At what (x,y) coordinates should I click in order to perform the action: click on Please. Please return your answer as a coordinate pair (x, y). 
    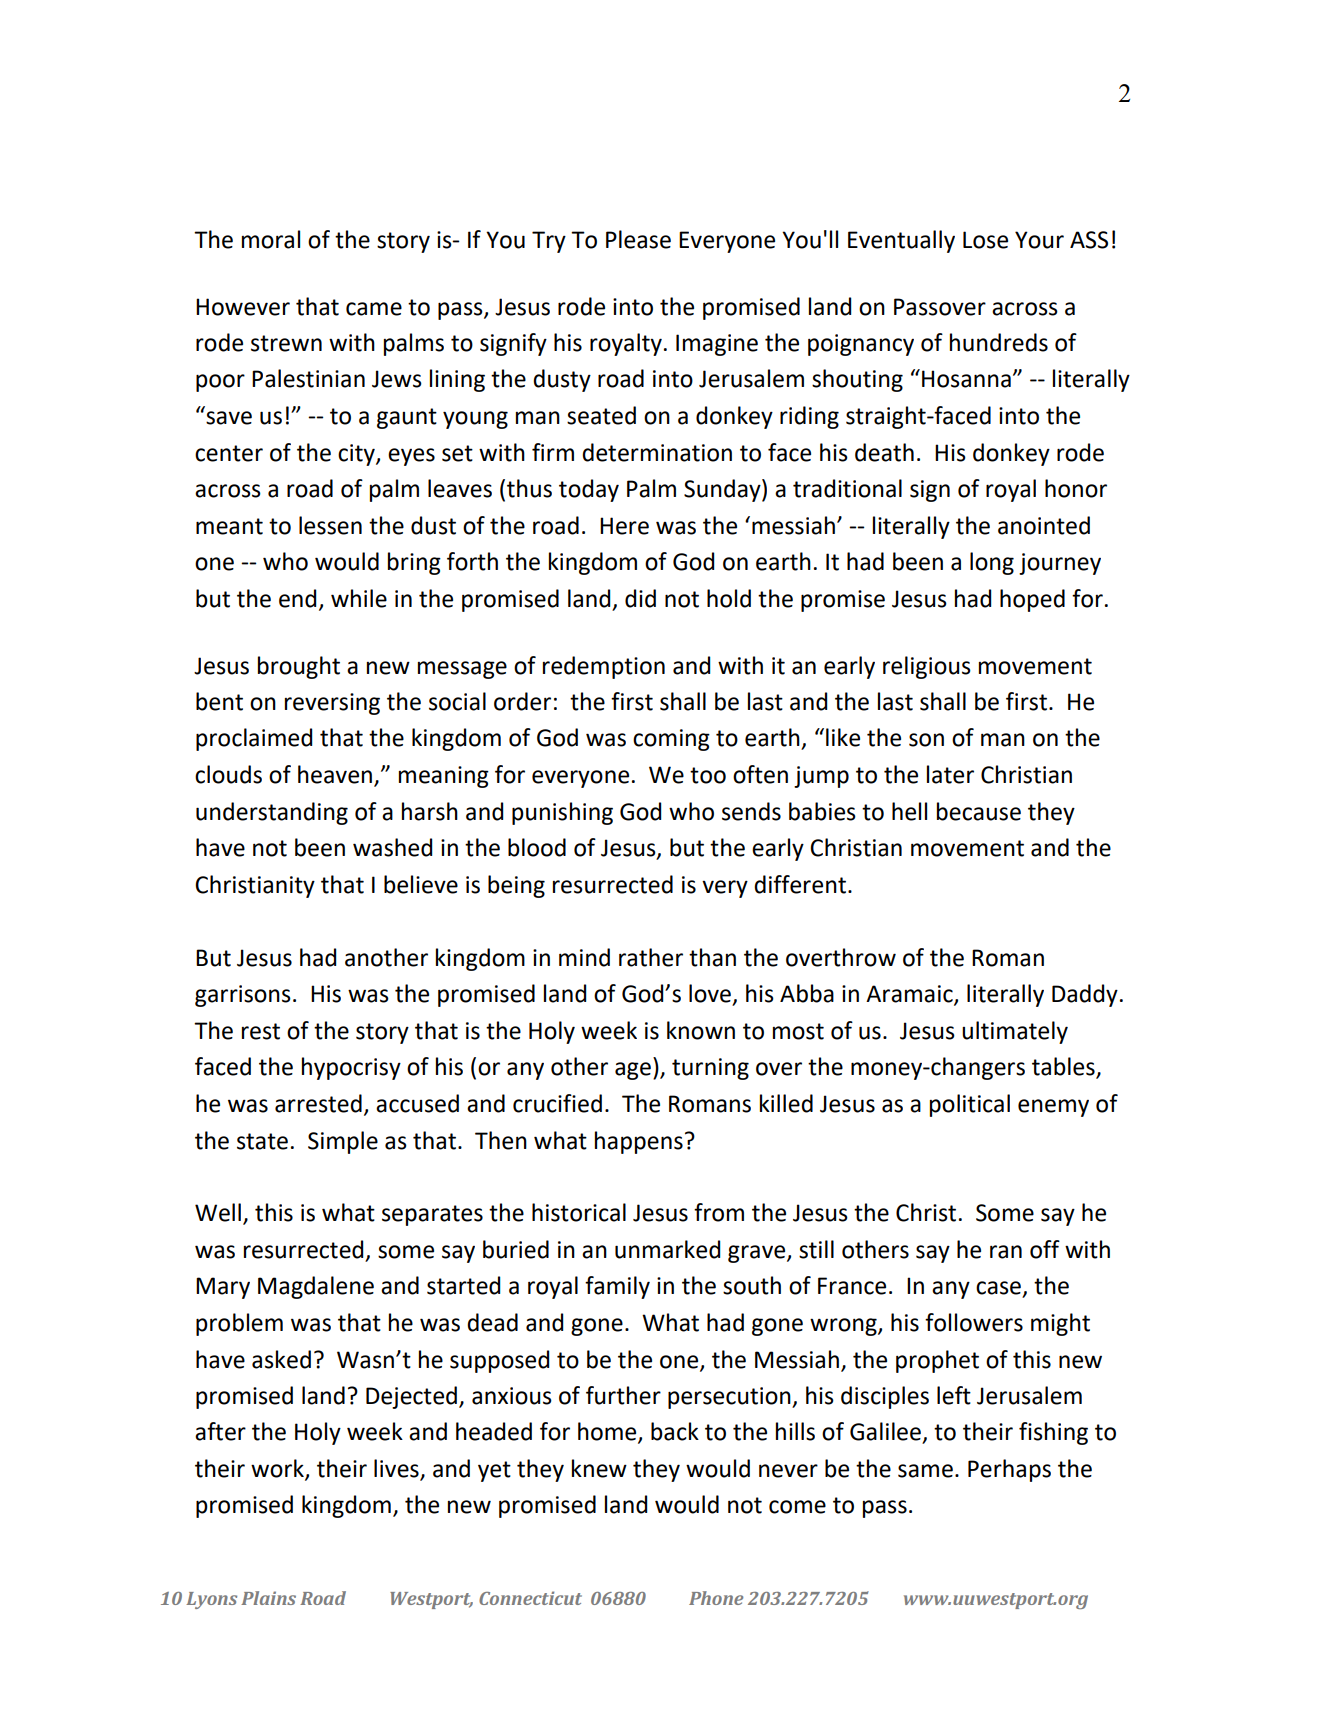
    Looking at the image, I should click on (638, 239).
